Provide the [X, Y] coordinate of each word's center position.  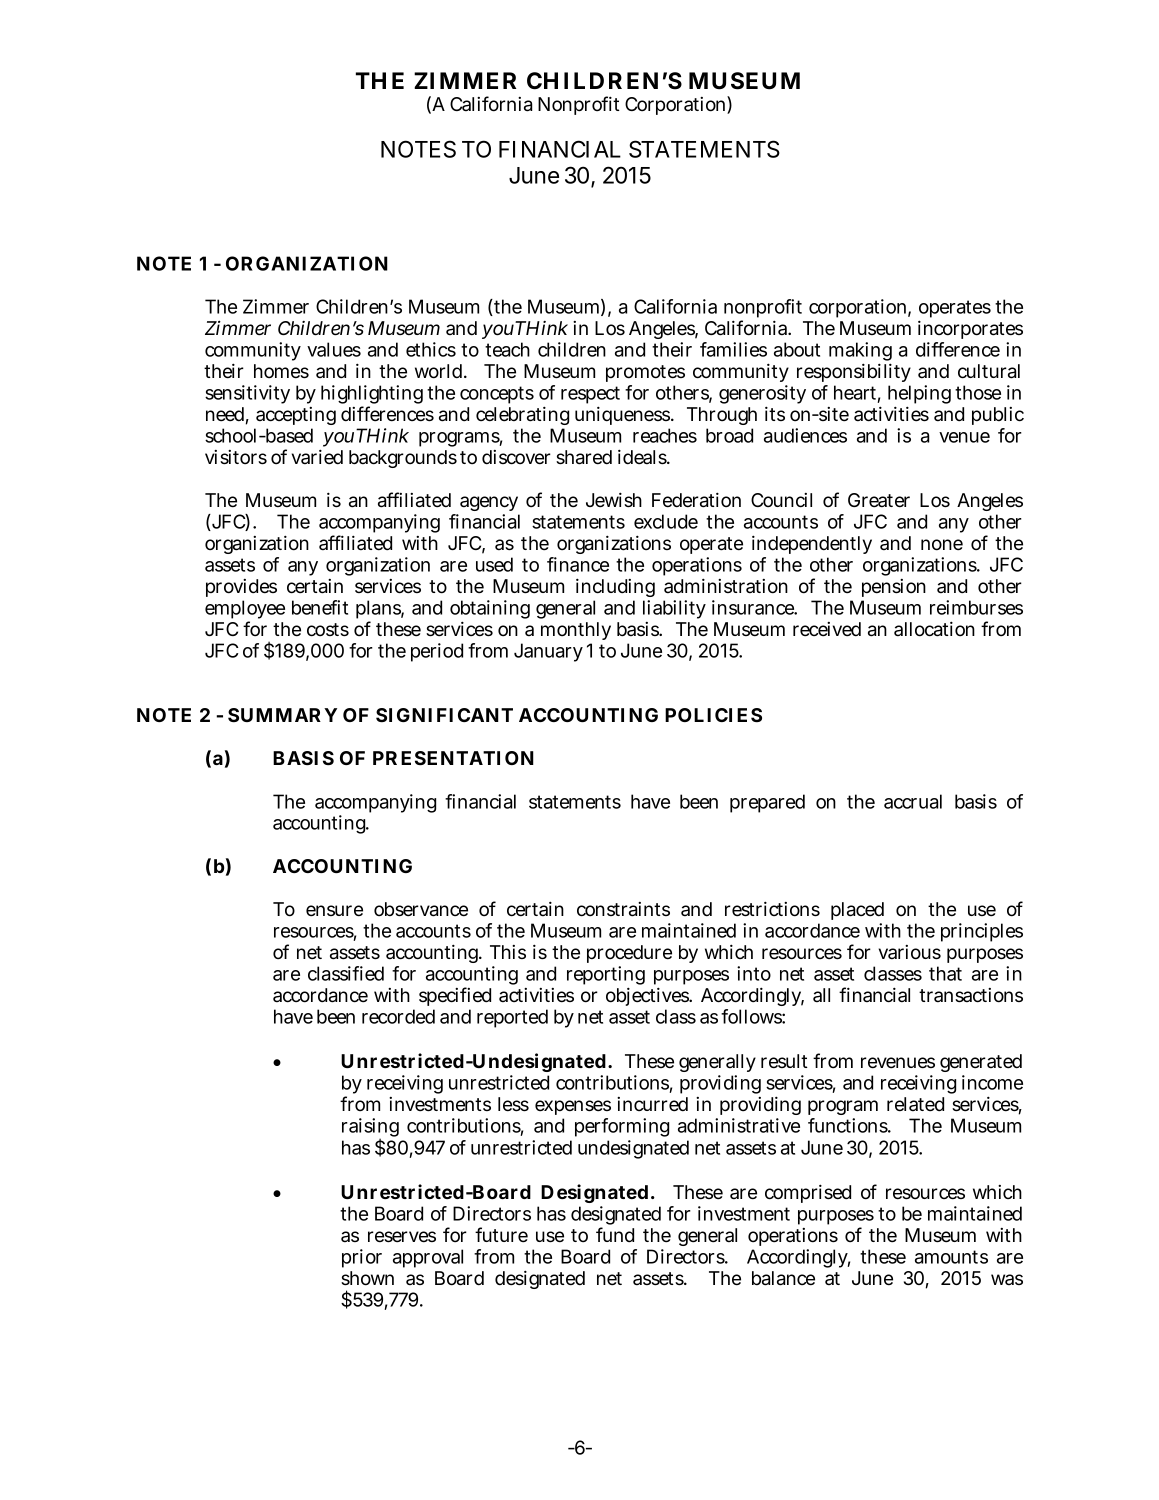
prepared [767, 803]
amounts [951, 1257]
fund [615, 1234]
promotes [645, 373]
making [860, 353]
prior [362, 1258]
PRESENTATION [453, 758]
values [334, 349]
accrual [913, 801]
